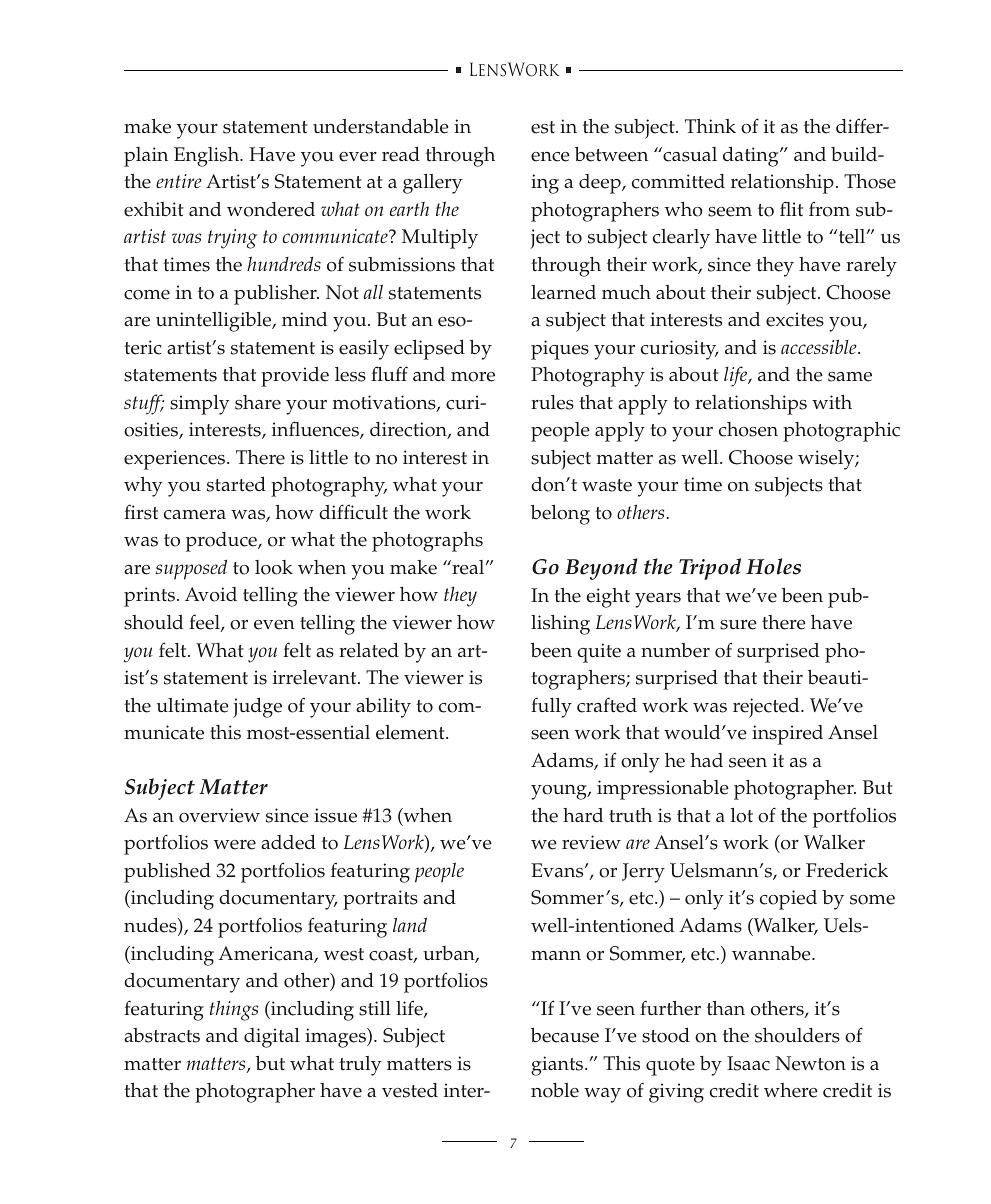 The height and width of the screenshot is (1204, 991). Describe the element at coordinates (272, 1038) in the screenshot. I see `digital` at that location.
